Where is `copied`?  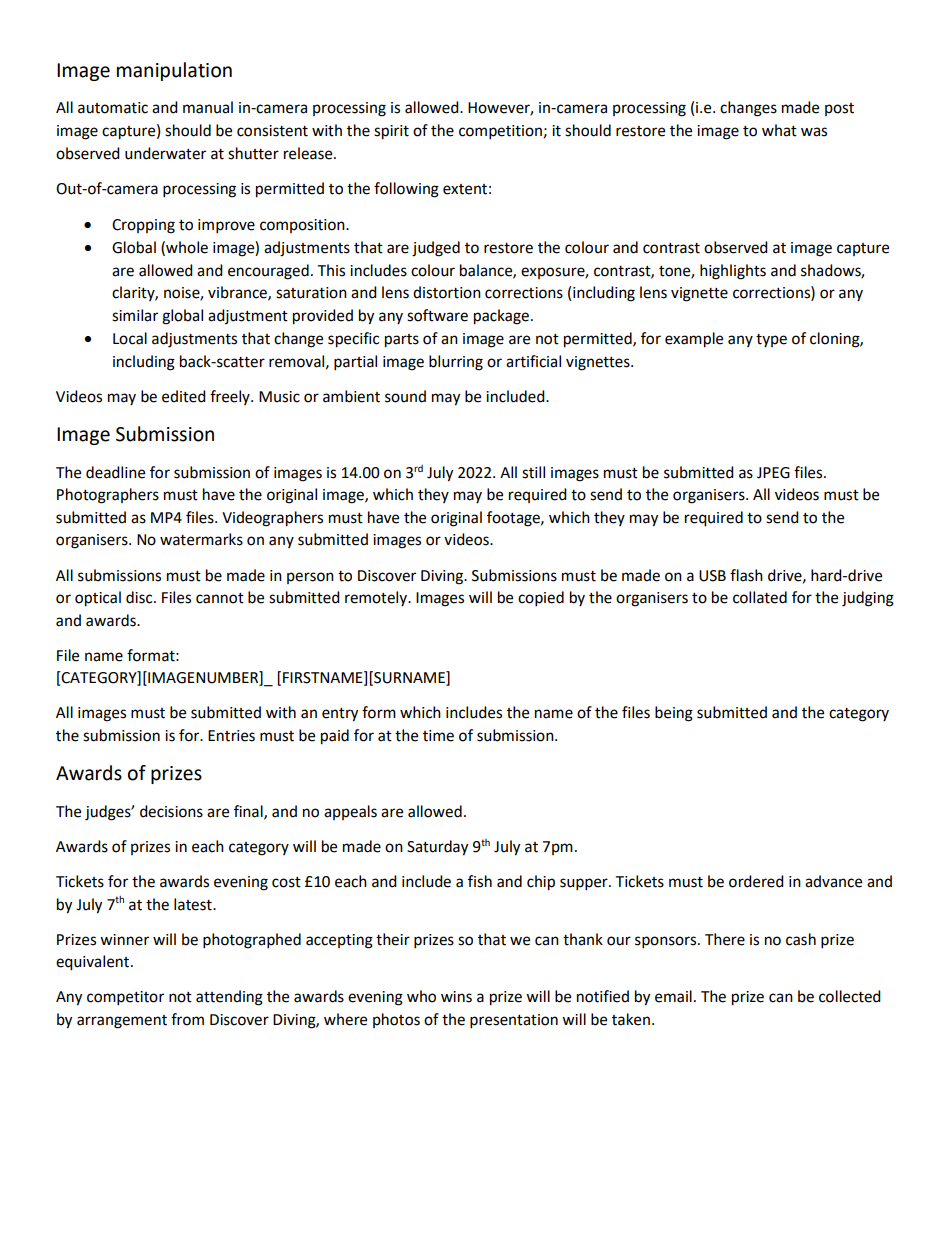
copied is located at coordinates (541, 599).
